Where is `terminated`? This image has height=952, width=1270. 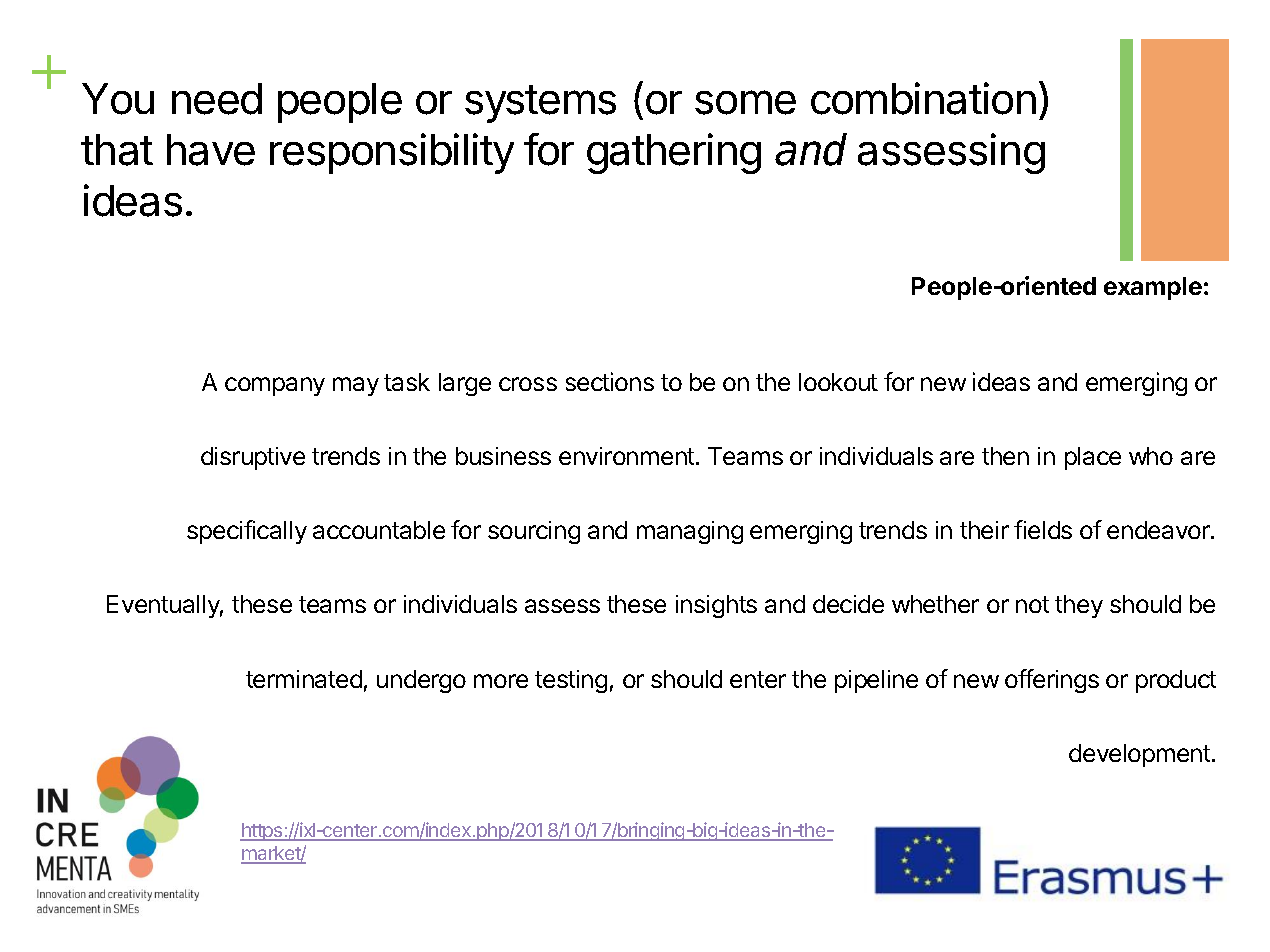
terminated is located at coordinates (304, 679).
